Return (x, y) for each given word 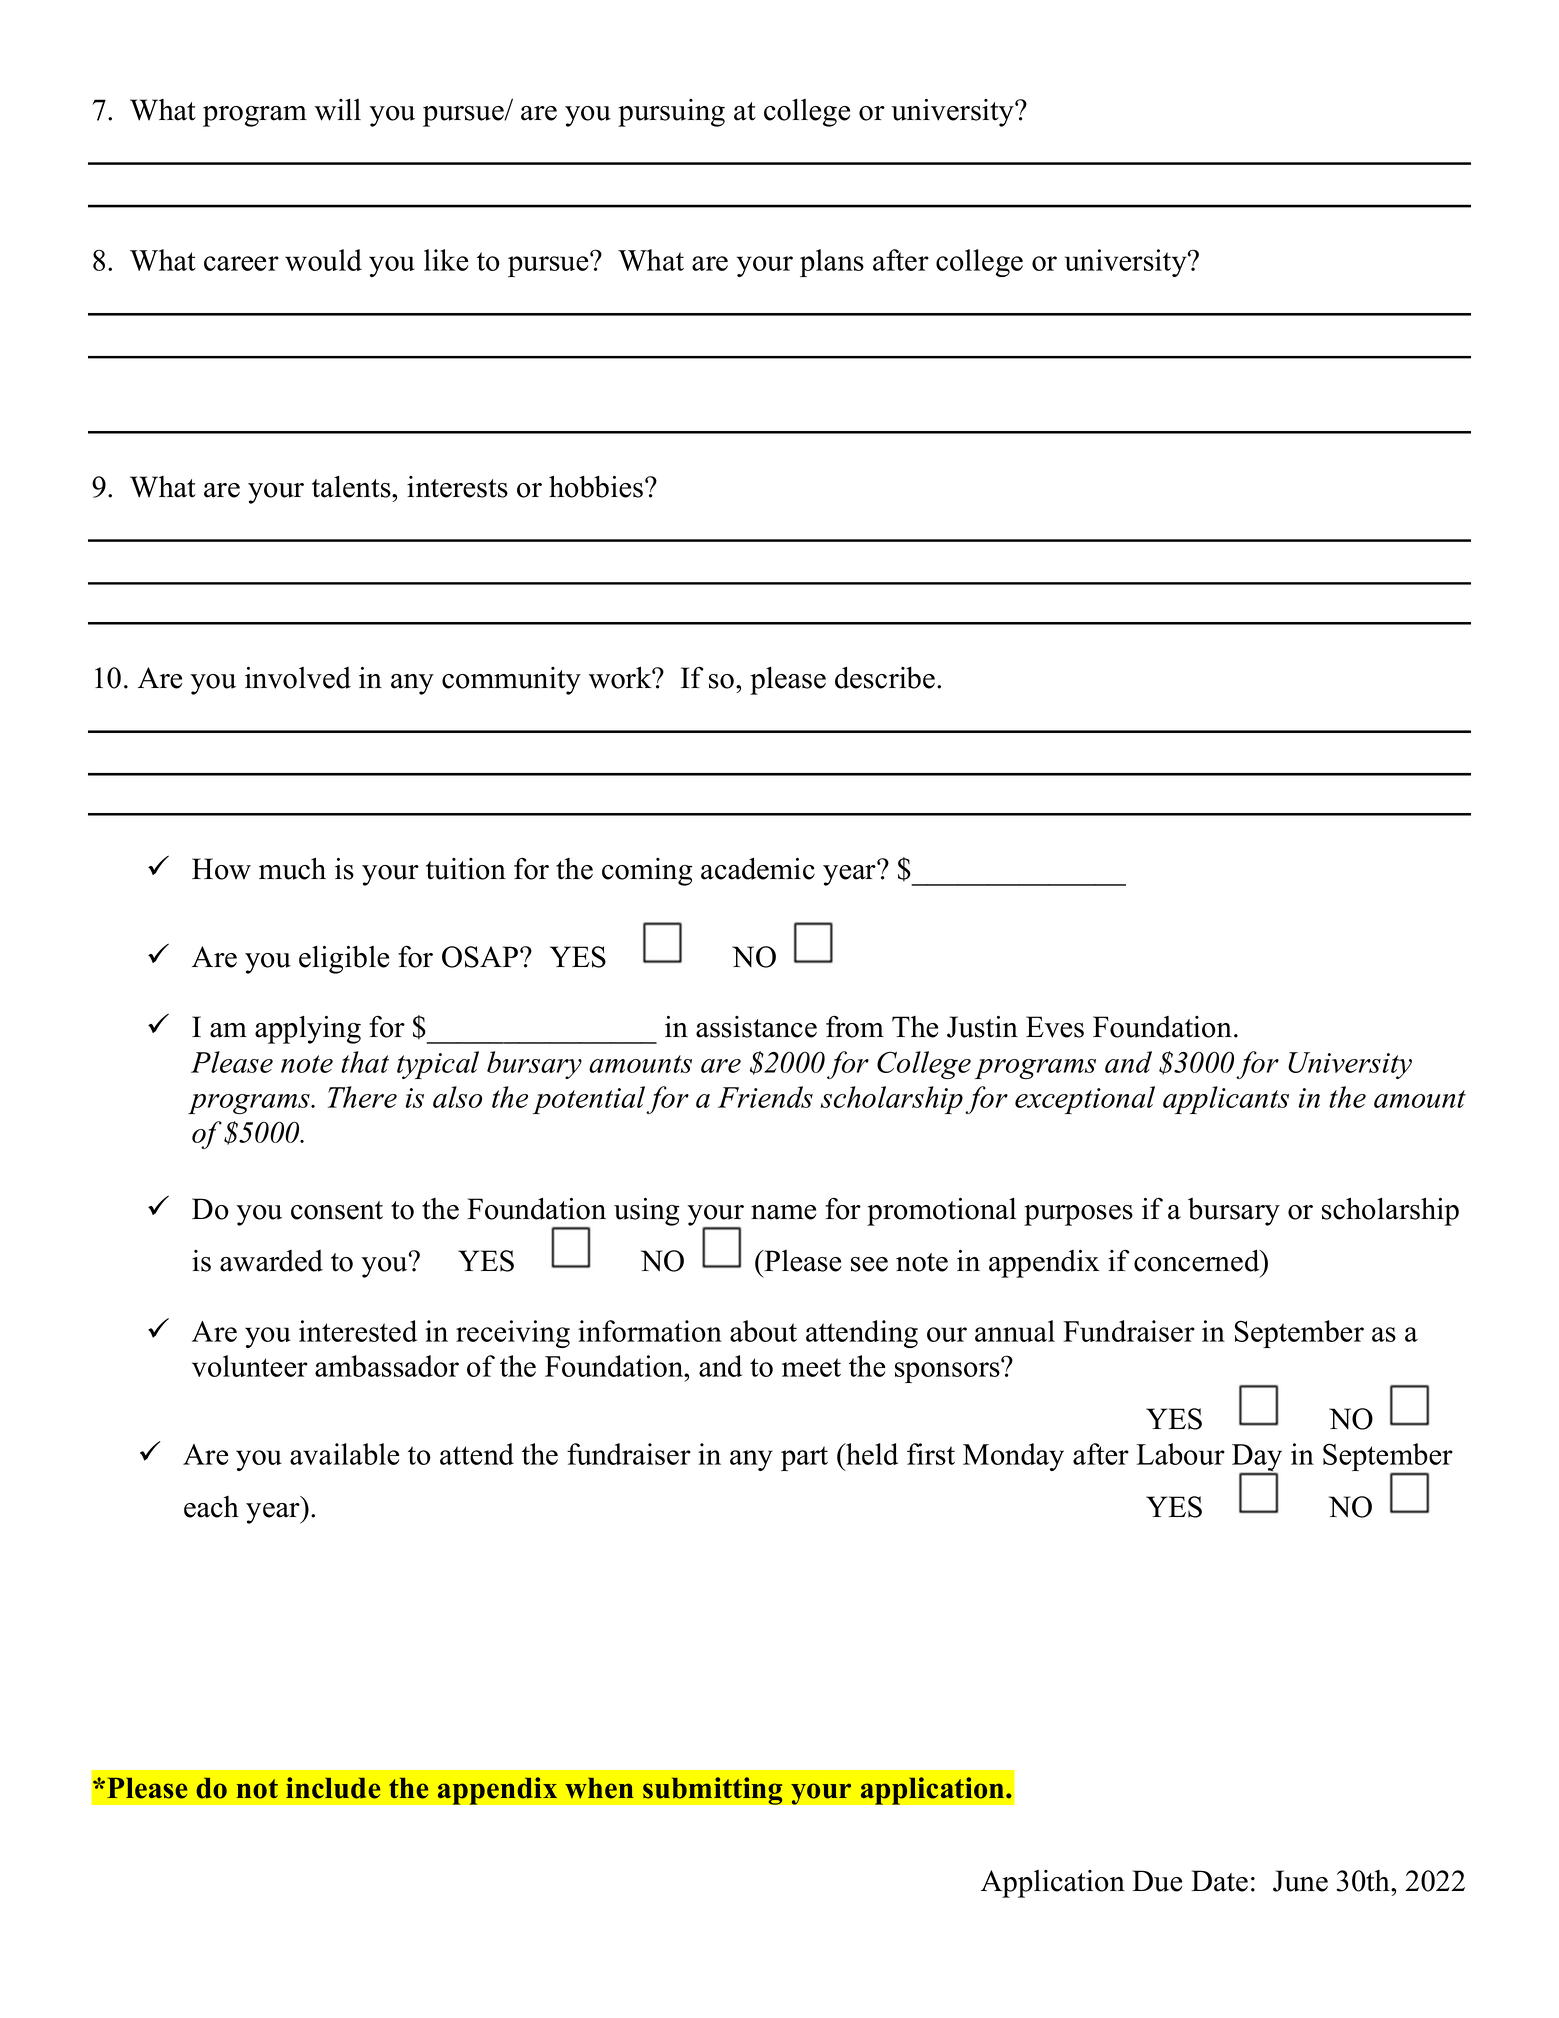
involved (298, 678)
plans (832, 263)
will (338, 110)
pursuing (671, 113)
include (333, 1788)
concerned (1198, 1261)
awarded (271, 1261)
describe (885, 678)
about (763, 1331)
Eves (1055, 1027)
